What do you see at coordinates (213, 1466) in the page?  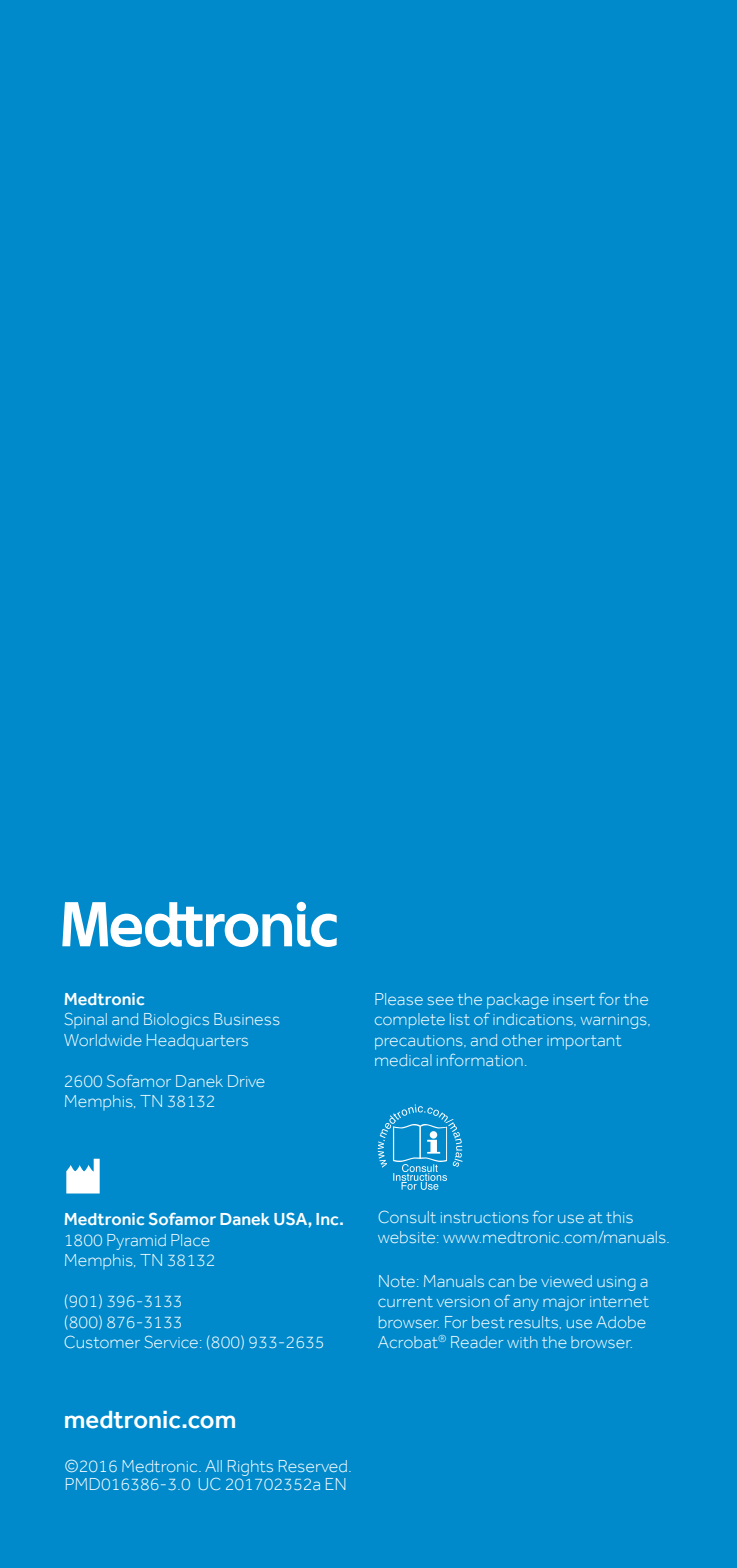 I see `All` at bounding box center [213, 1466].
